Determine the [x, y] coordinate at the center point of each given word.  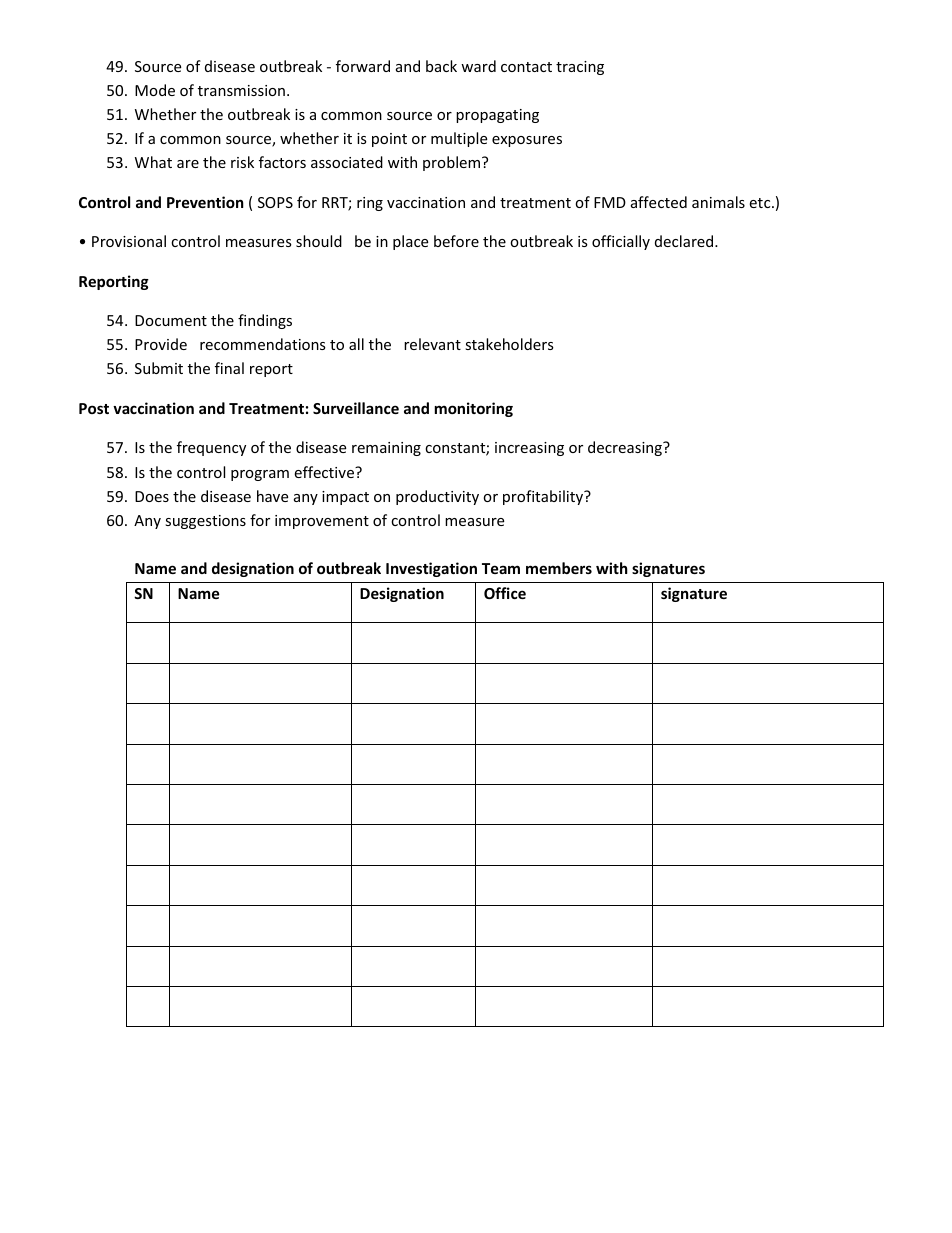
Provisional [129, 241]
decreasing [626, 448]
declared [685, 241]
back [441, 66]
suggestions [205, 522]
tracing [580, 68]
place [410, 242]
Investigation [431, 569]
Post [94, 408]
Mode [155, 90]
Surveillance [356, 408]
